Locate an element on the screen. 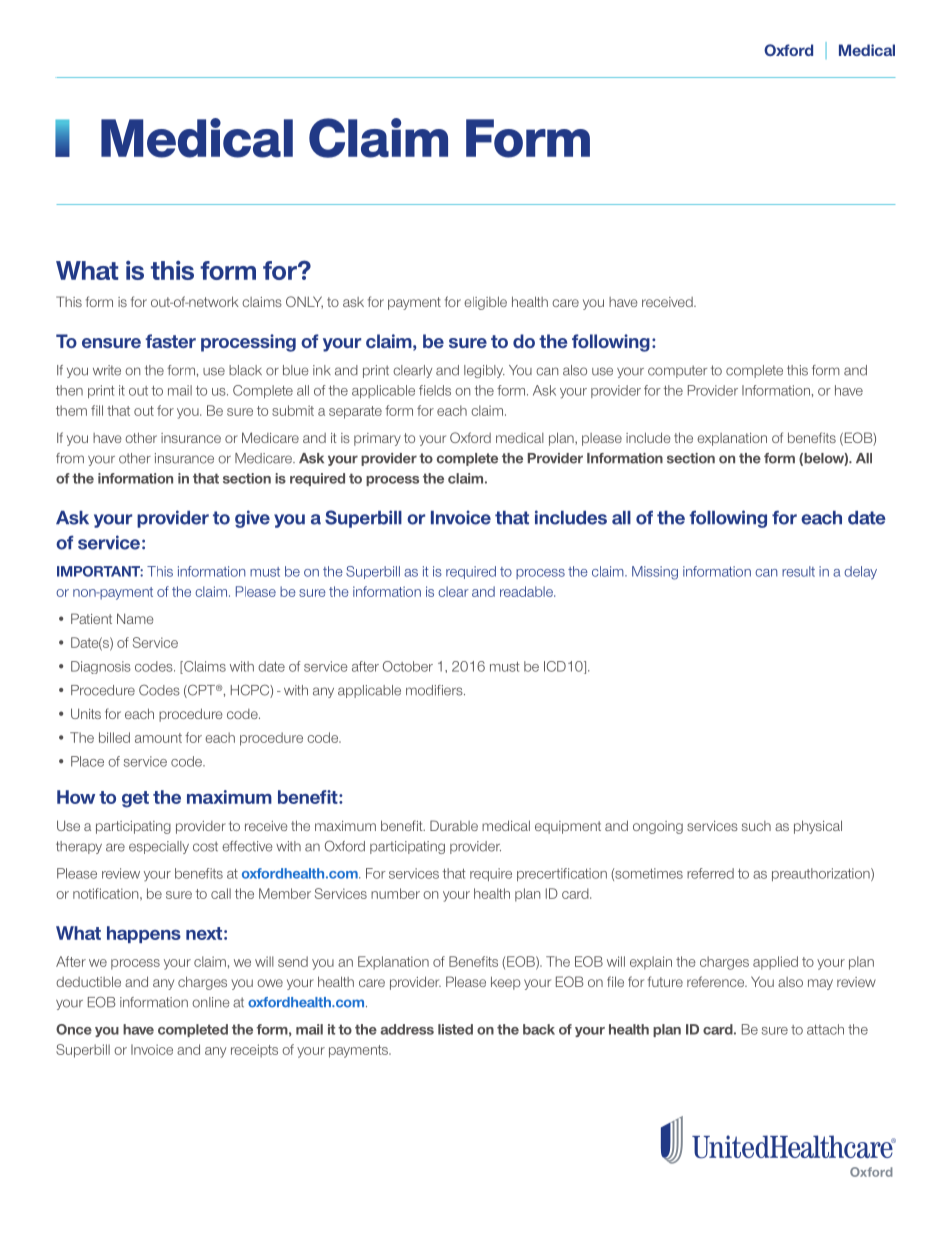  Name is located at coordinates (135, 618).
